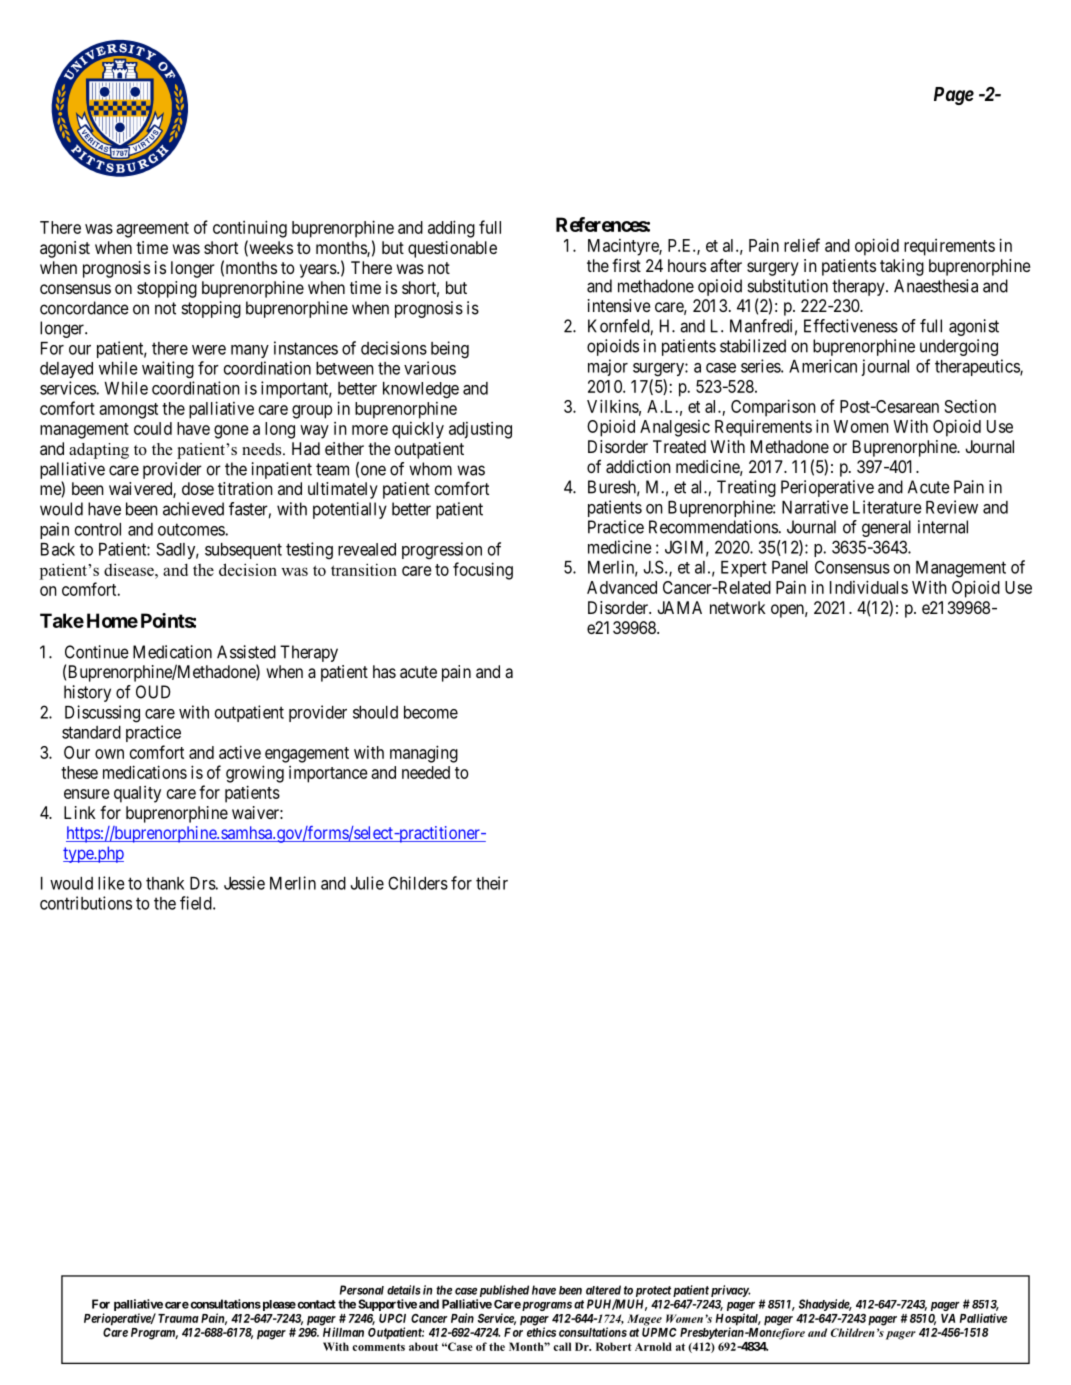 The image size is (1071, 1385). I want to click on taking, so click(902, 267).
